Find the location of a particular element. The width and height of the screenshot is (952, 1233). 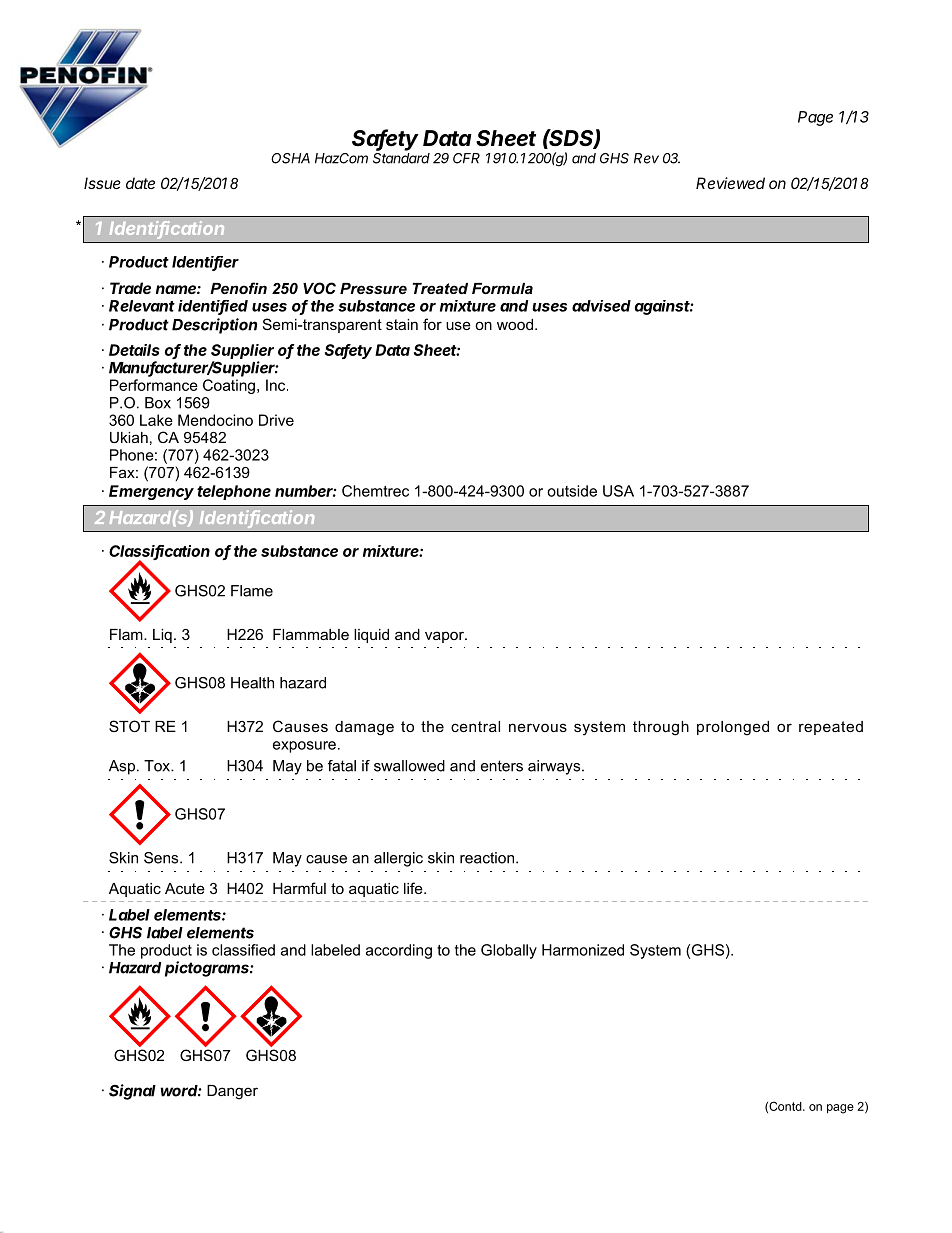

Reviewed is located at coordinates (730, 183).
